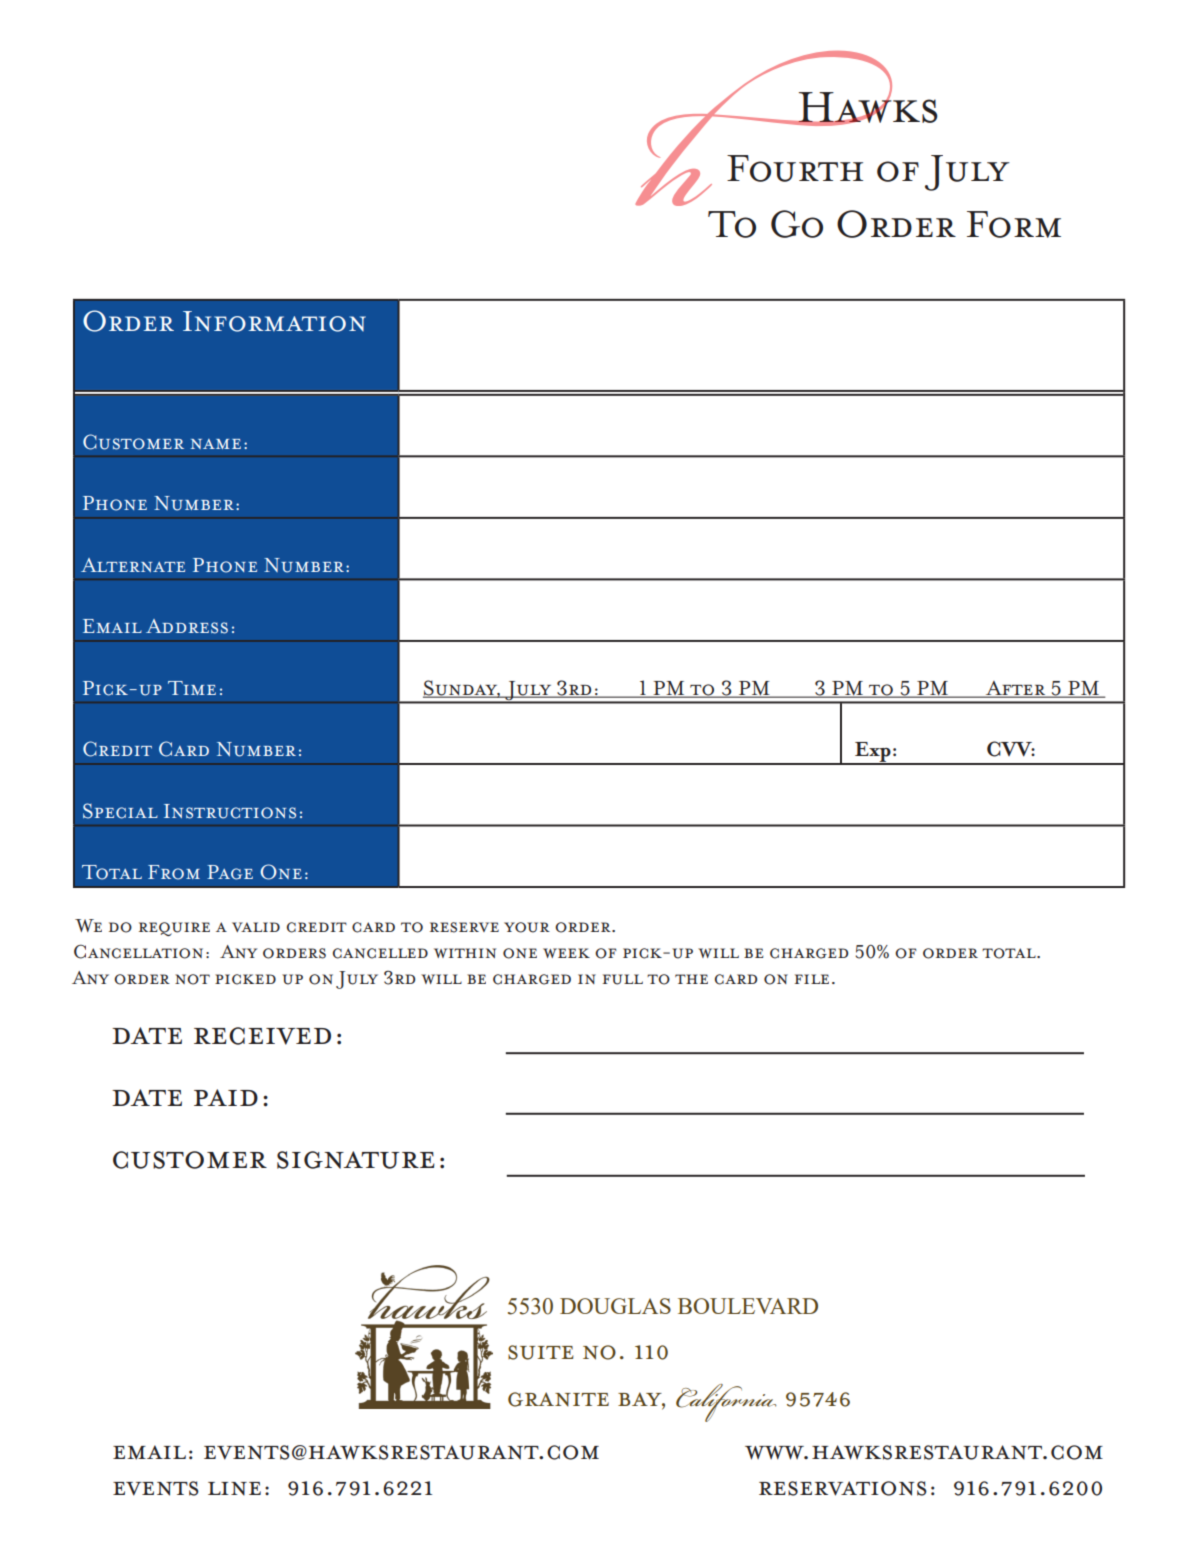 The height and width of the screenshot is (1547, 1196). What do you see at coordinates (873, 753) in the screenshot?
I see `Exp` at bounding box center [873, 753].
